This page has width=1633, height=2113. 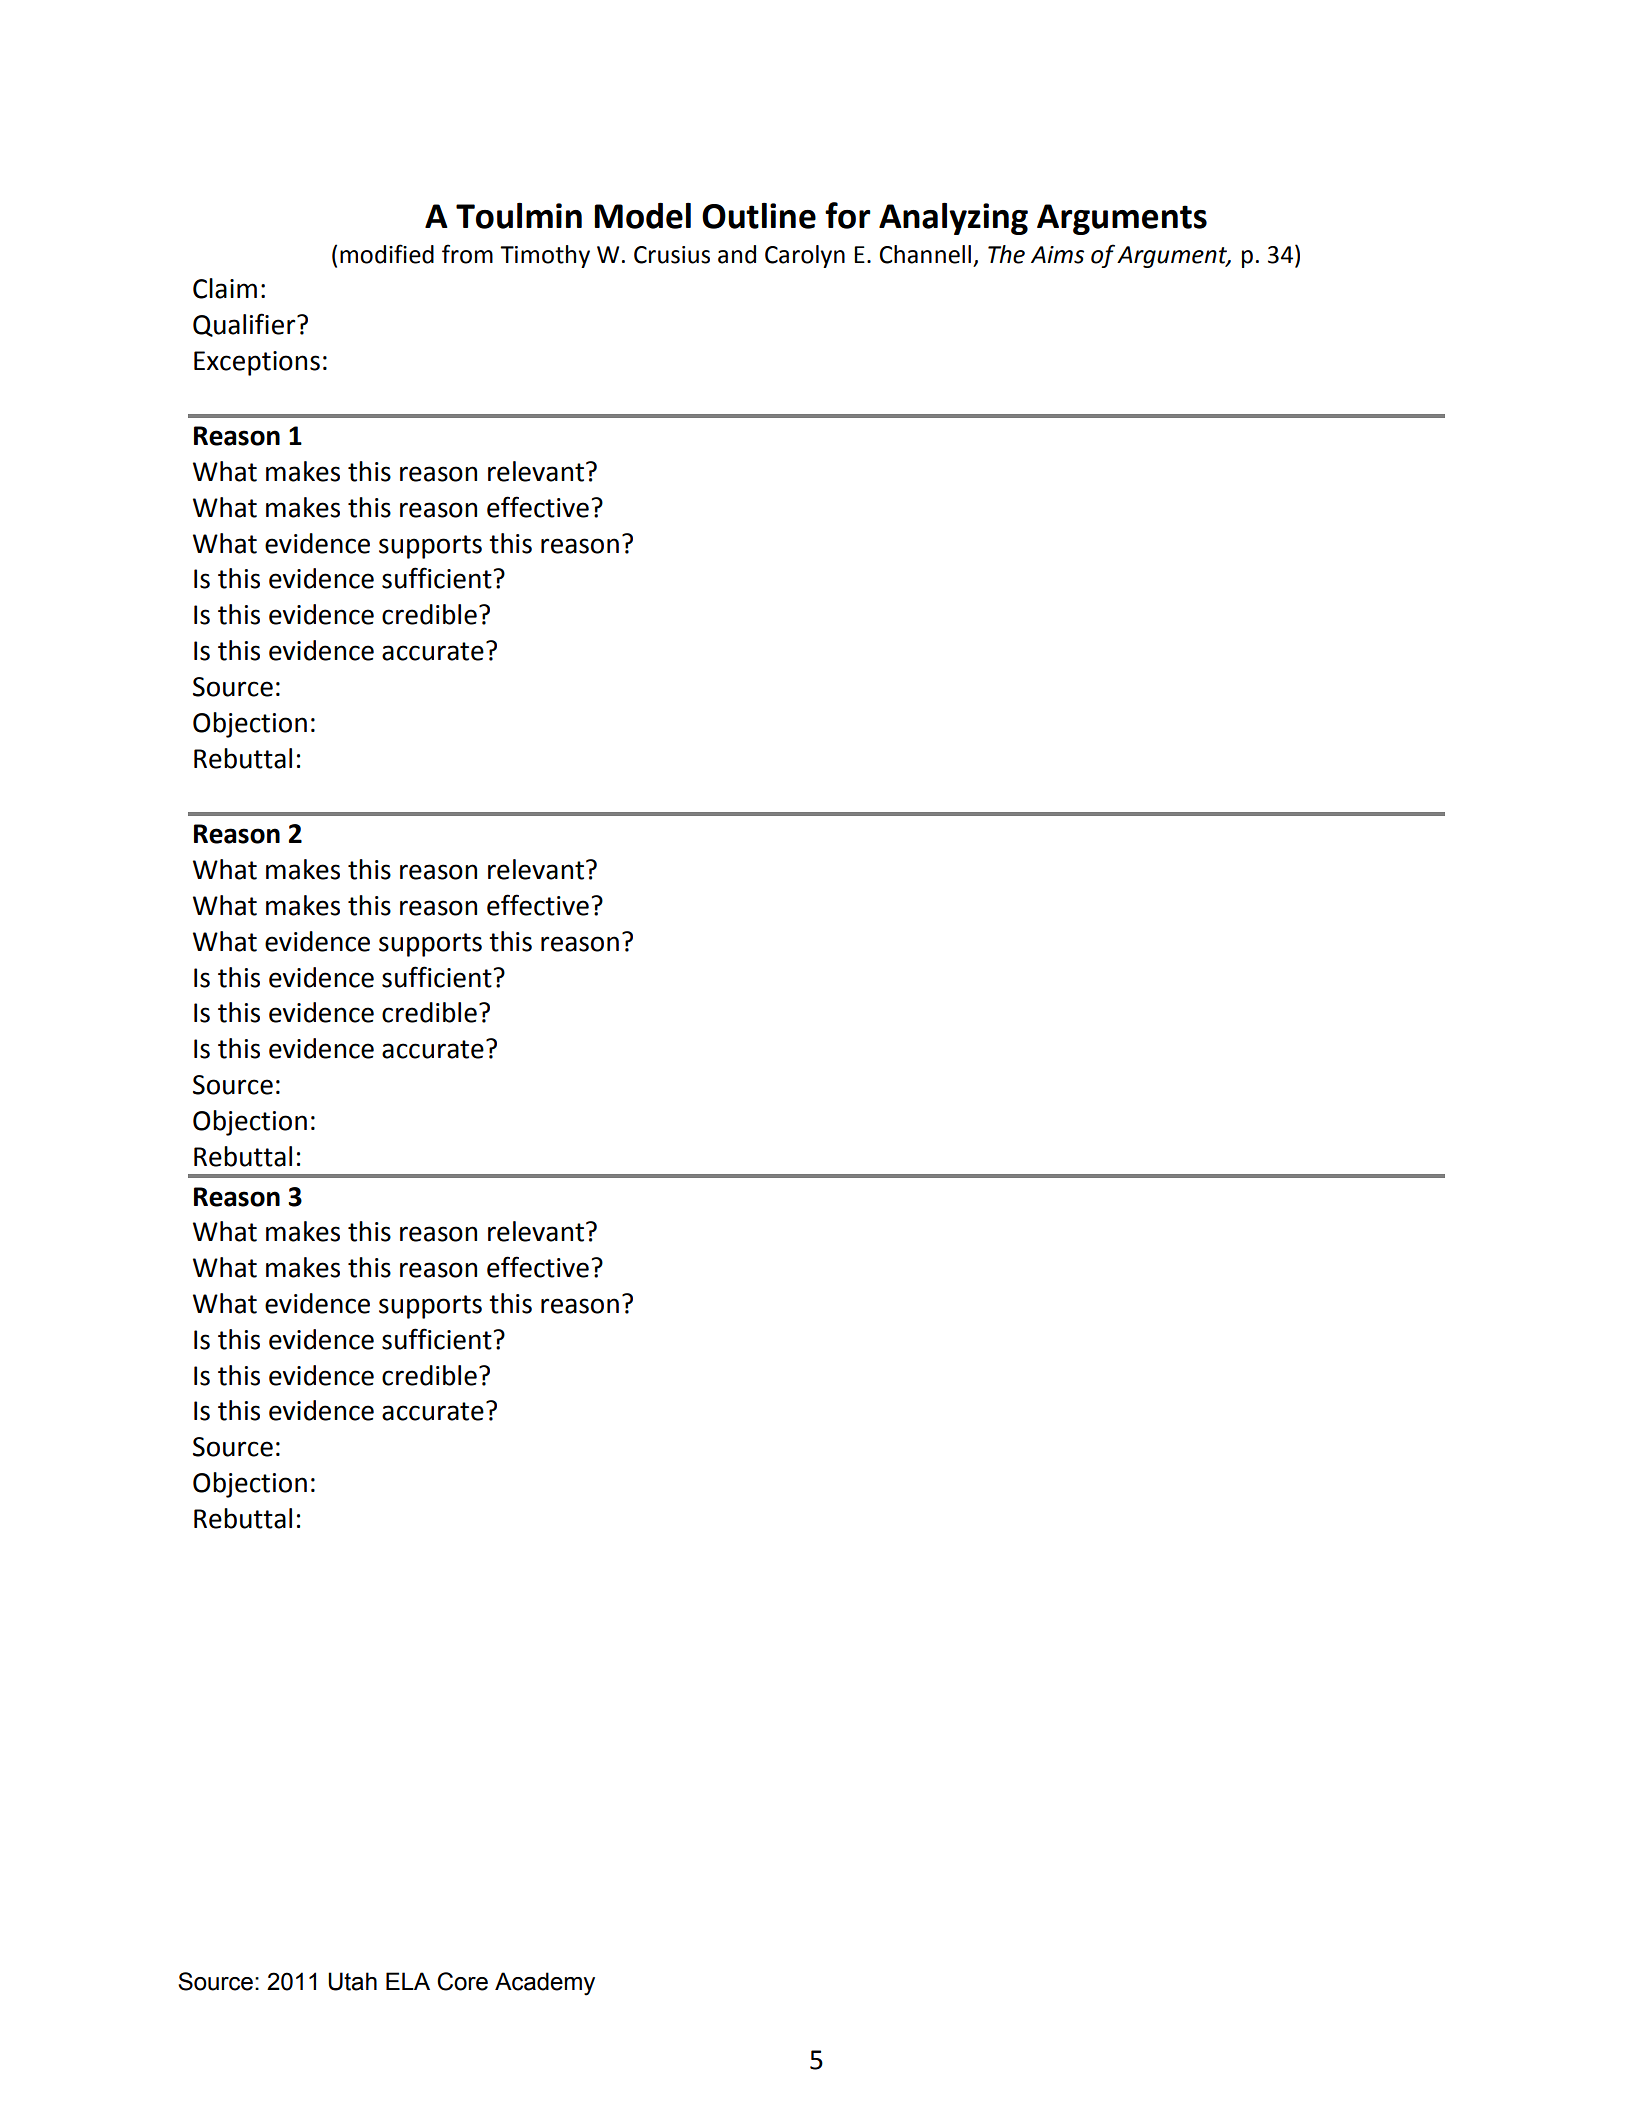 I want to click on Carolyn, so click(x=805, y=256).
